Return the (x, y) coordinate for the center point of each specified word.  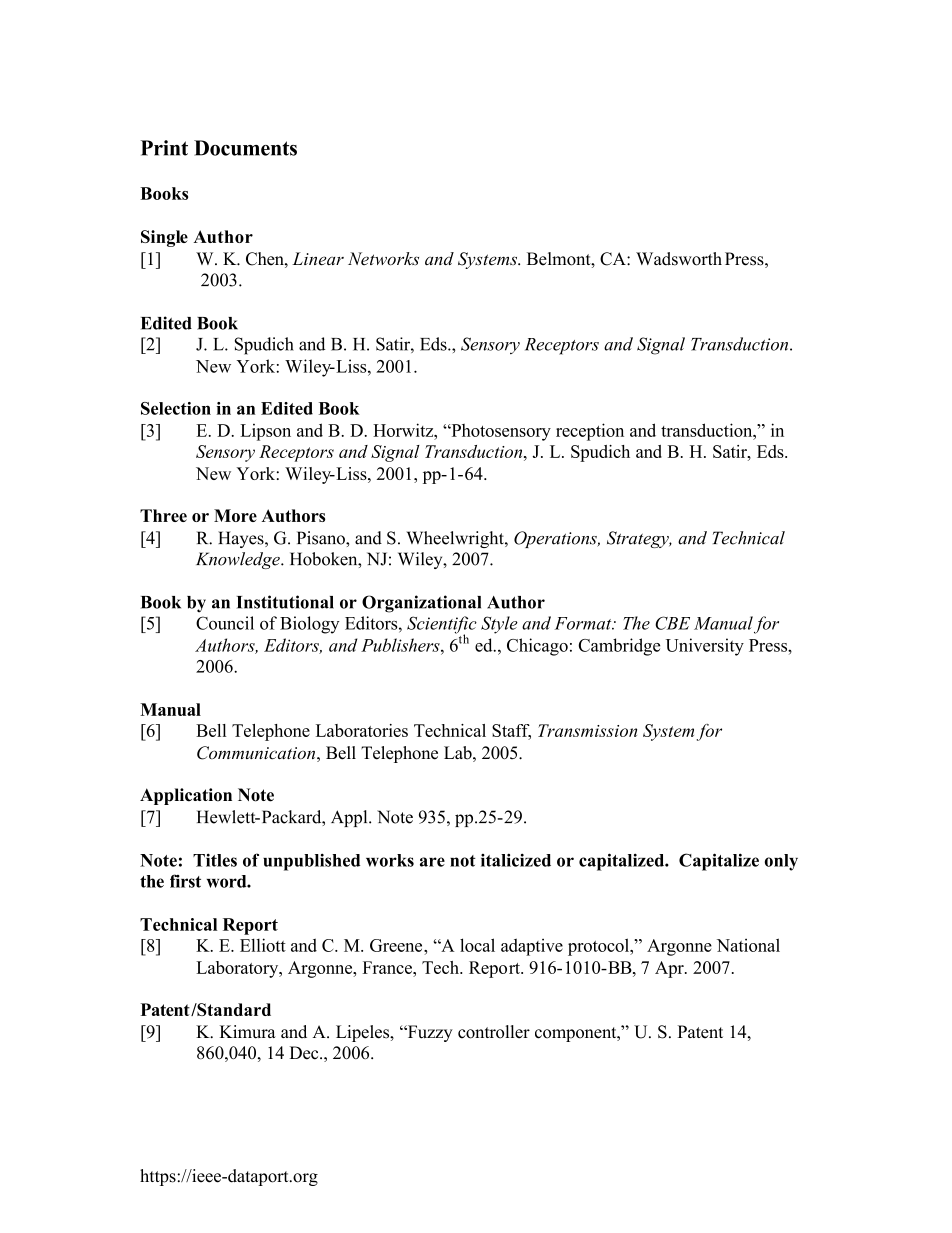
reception (590, 432)
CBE (672, 623)
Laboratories (362, 730)
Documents (245, 148)
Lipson (265, 432)
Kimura (248, 1032)
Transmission (587, 730)
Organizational (421, 604)
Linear (318, 259)
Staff (511, 732)
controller (494, 1032)
